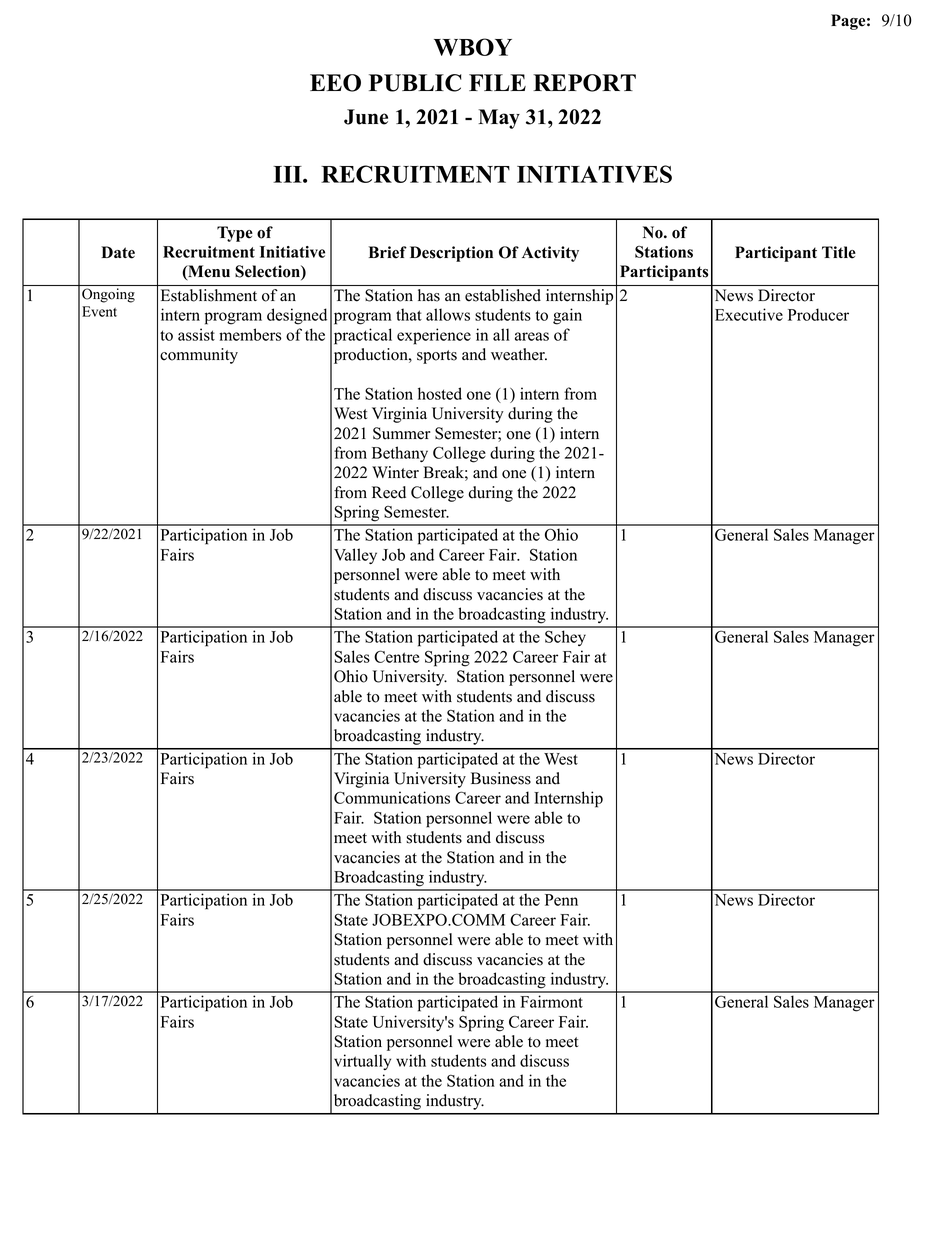 The image size is (952, 1233). What do you see at coordinates (818, 314) in the page?
I see `Producer` at bounding box center [818, 314].
